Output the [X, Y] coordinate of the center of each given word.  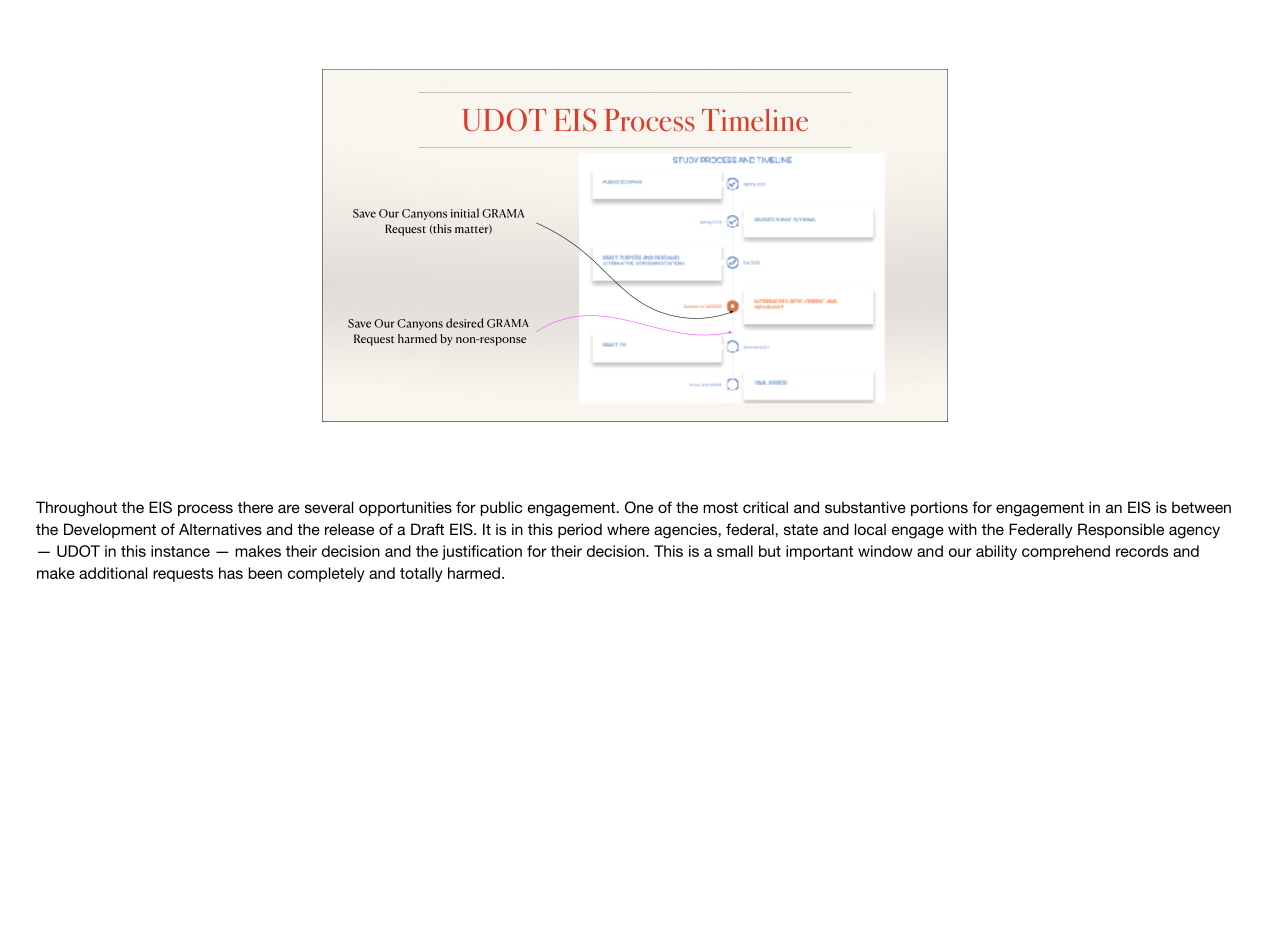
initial [465, 213]
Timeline [755, 120]
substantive [865, 507]
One [639, 507]
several [329, 507]
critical [765, 507]
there [255, 507]
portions [939, 508]
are [289, 508]
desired [464, 323]
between [1201, 507]
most [720, 507]
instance [180, 551]
